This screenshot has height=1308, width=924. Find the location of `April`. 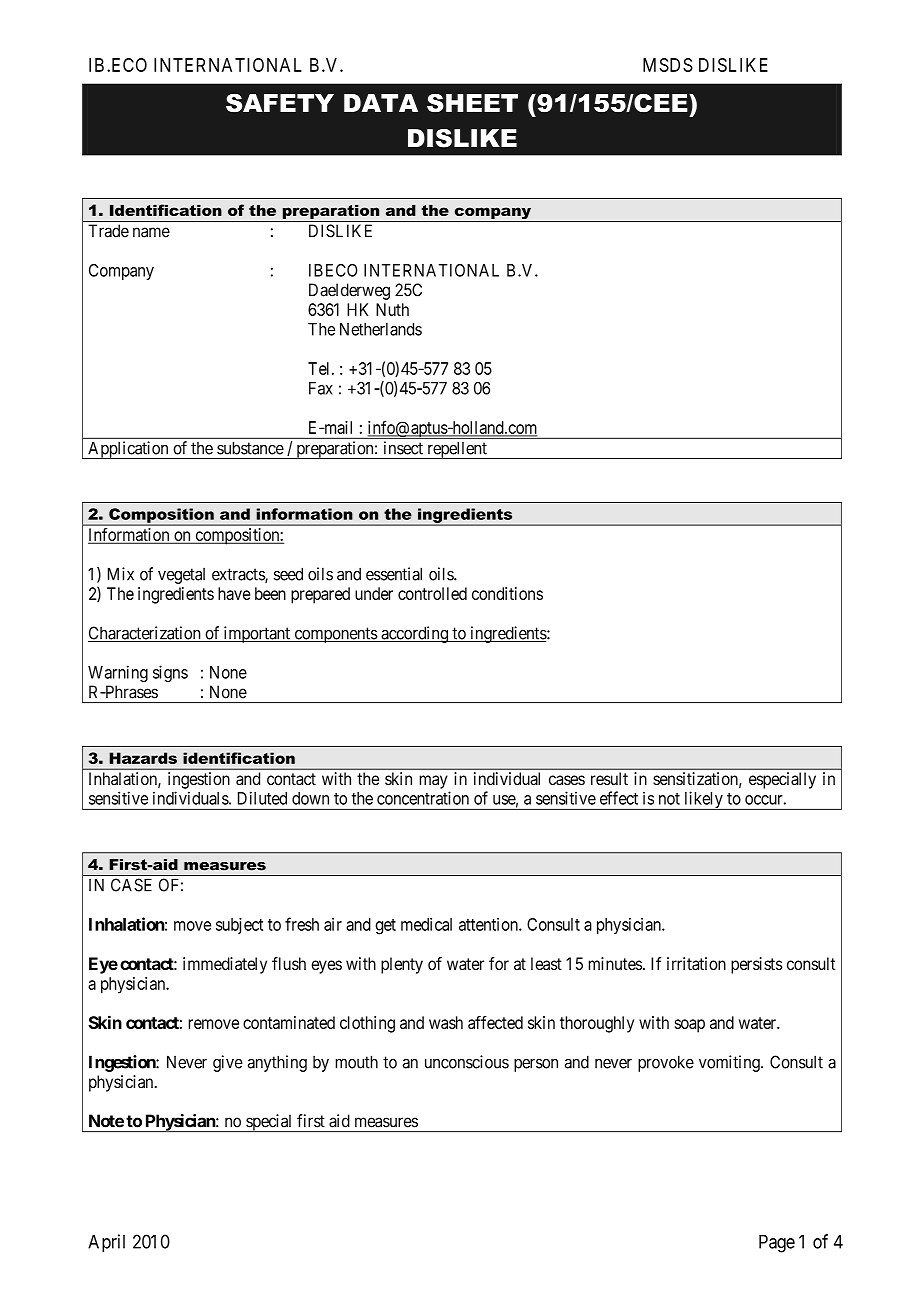

April is located at coordinates (106, 1243).
